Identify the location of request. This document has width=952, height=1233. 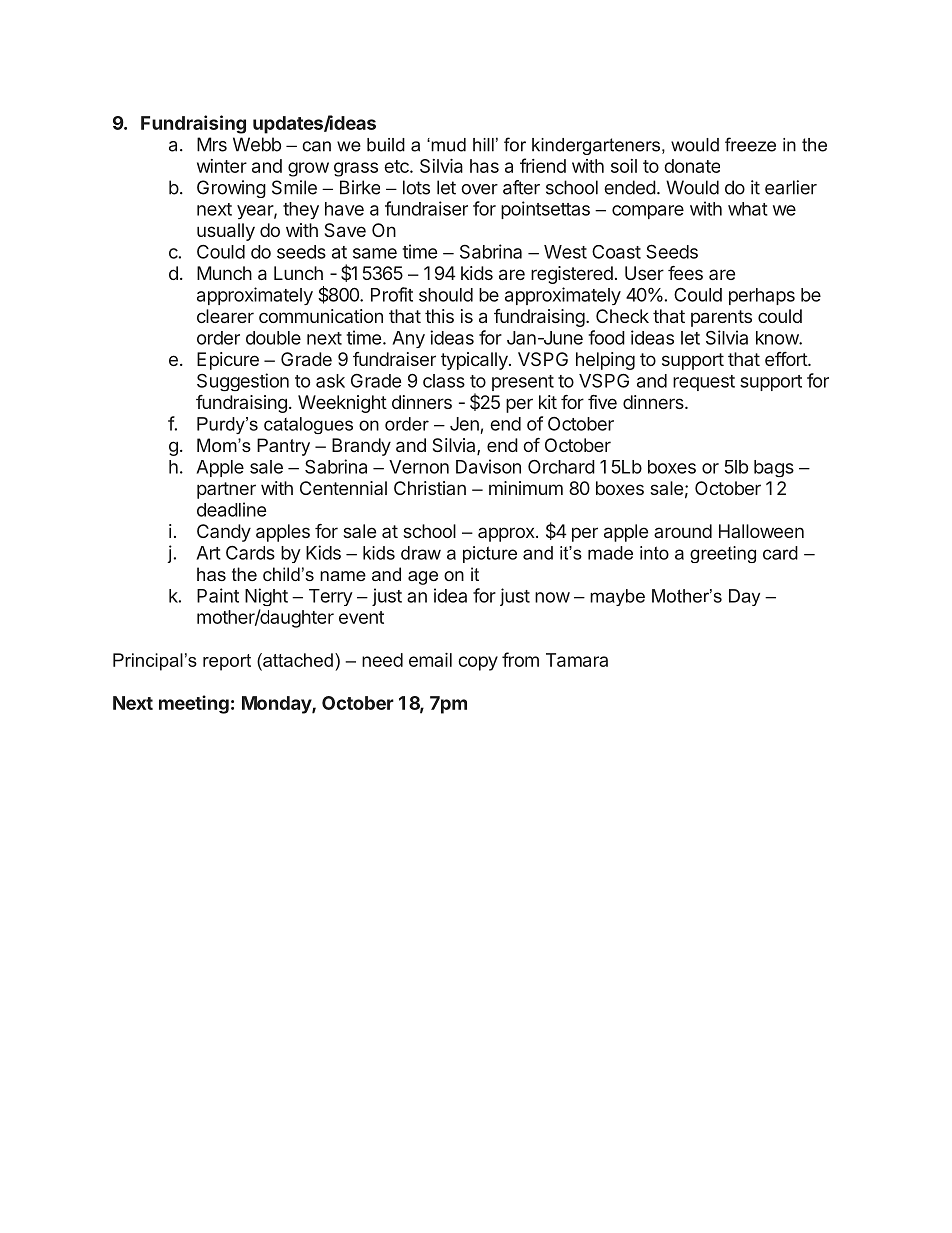
(704, 383).
